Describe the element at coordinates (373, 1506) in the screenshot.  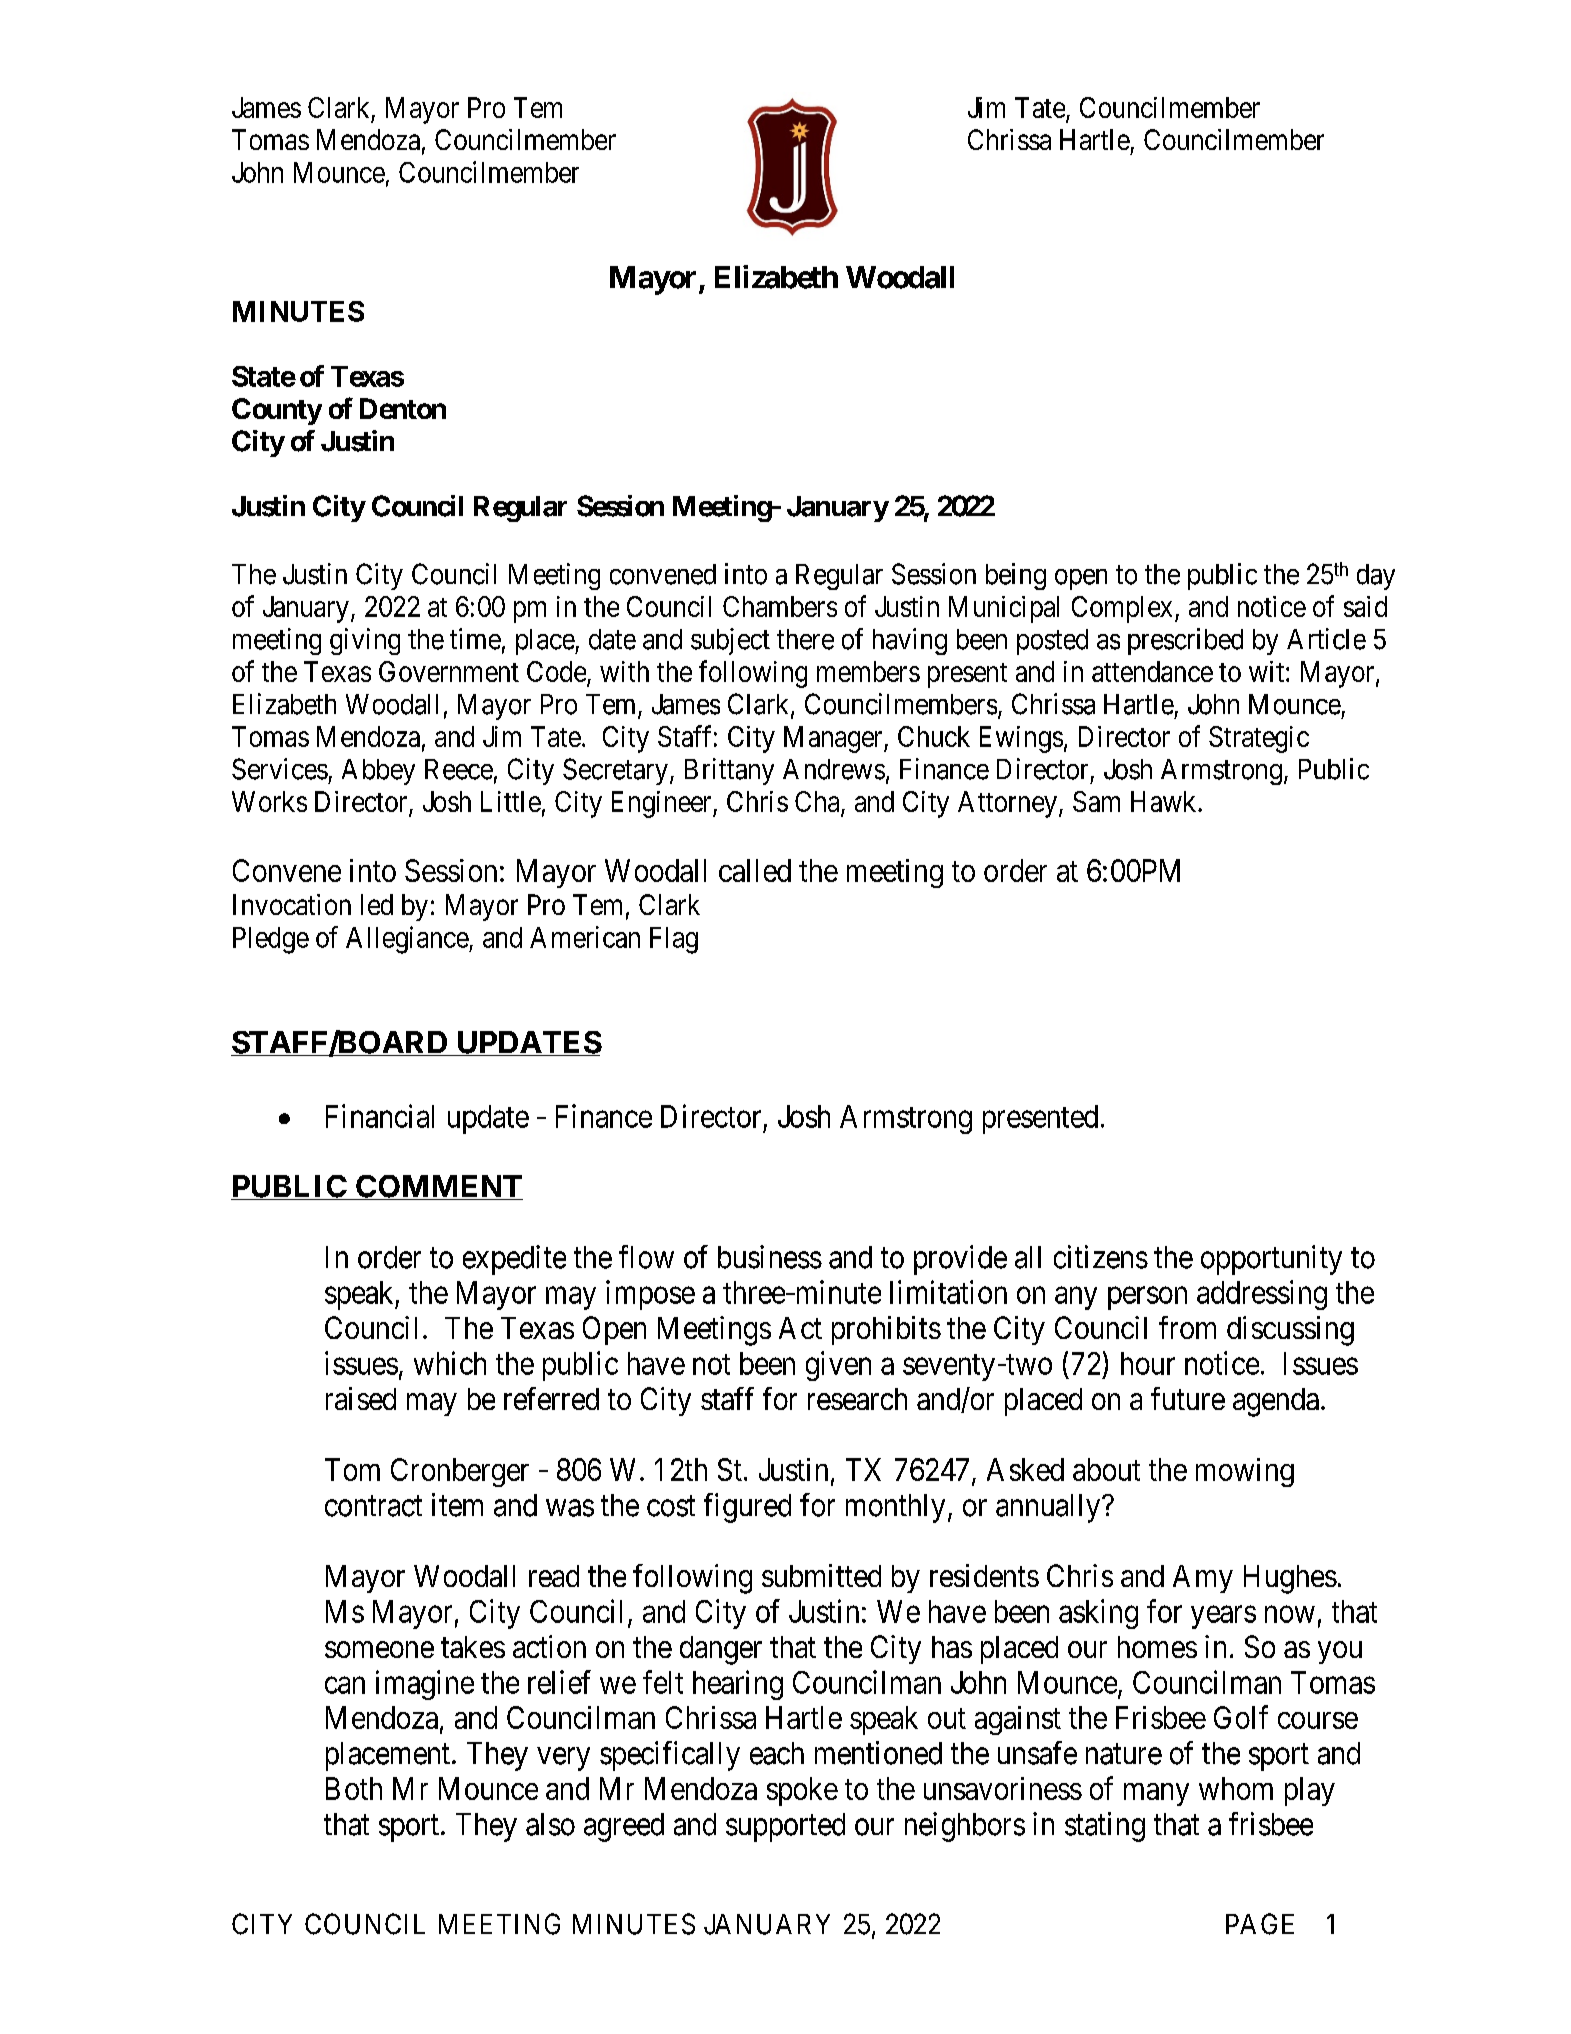
I see `contract` at that location.
